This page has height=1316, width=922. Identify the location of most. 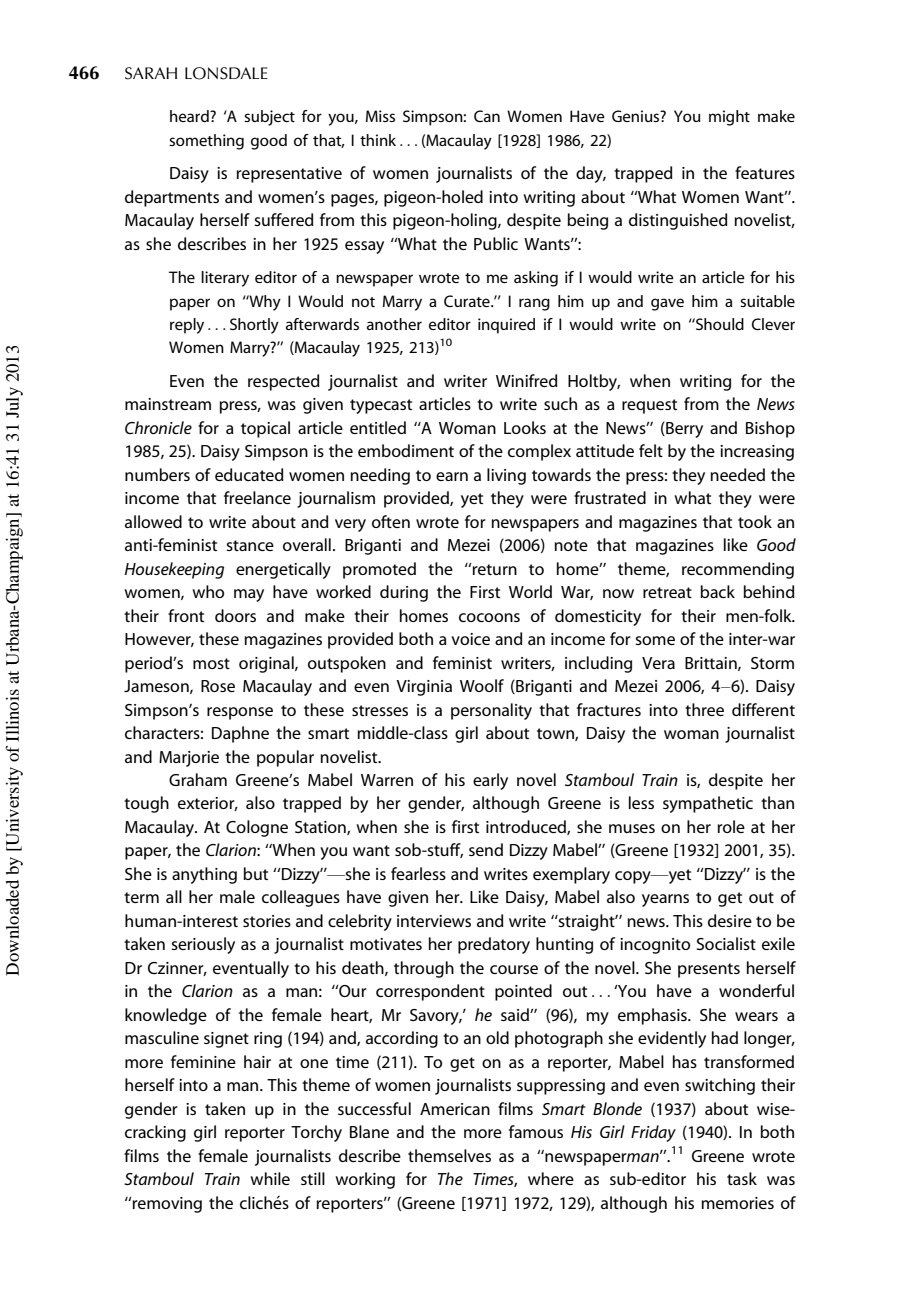
(211, 663).
